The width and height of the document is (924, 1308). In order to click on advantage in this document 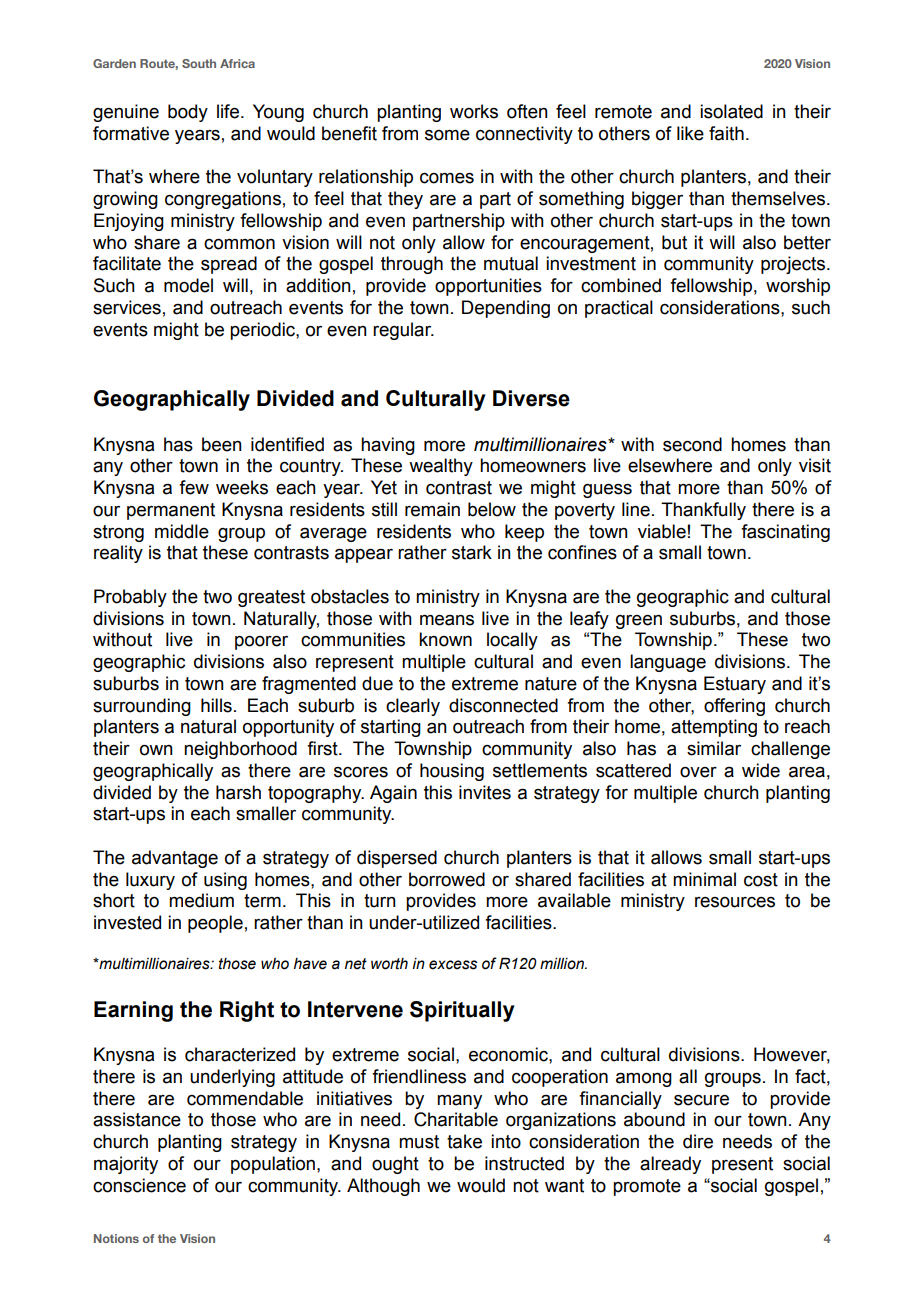, I will do `click(175, 859)`.
